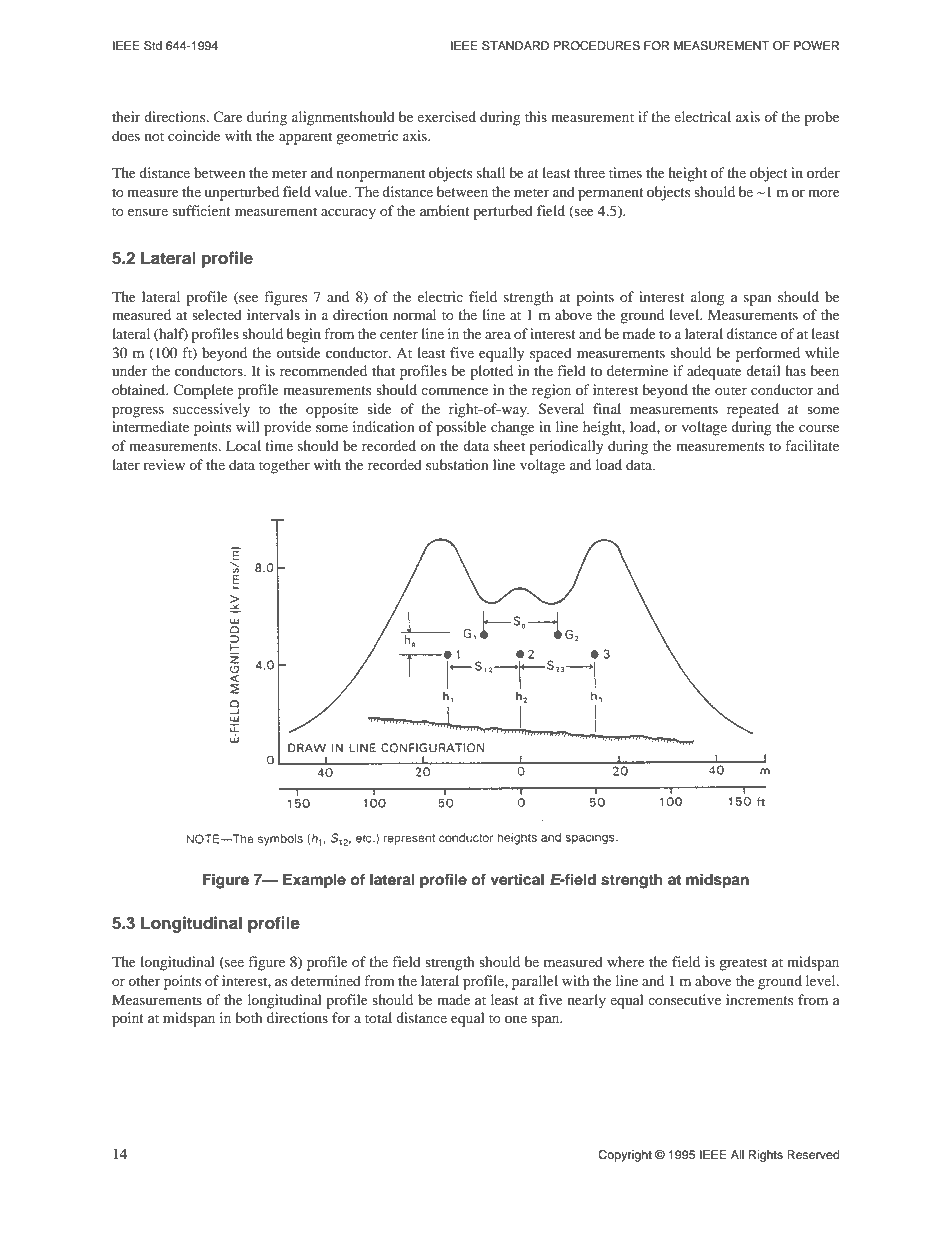 The image size is (952, 1233). Describe the element at coordinates (228, 116) in the document. I see `Care` at that location.
